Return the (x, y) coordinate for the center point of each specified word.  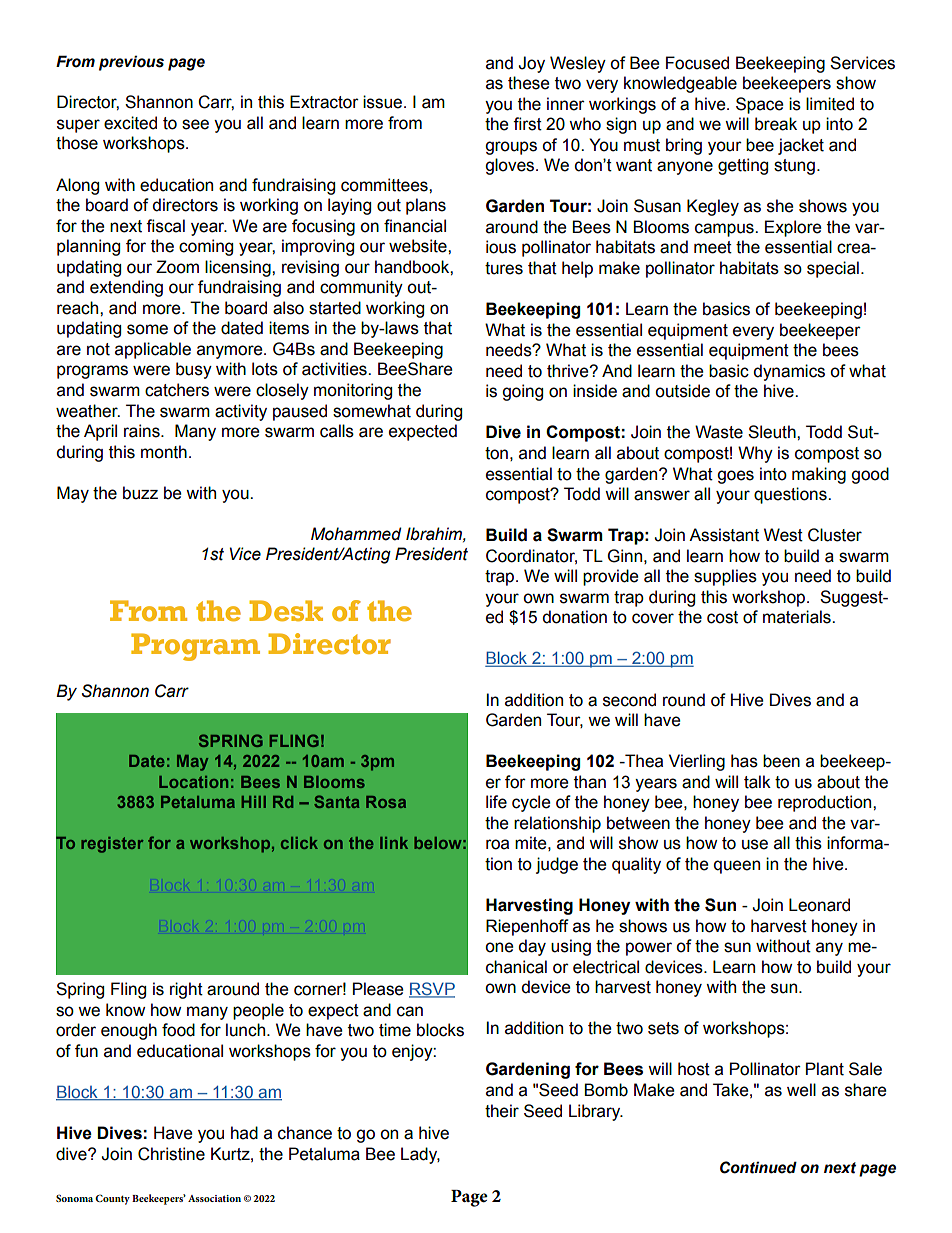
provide (611, 577)
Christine (171, 1154)
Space (760, 105)
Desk (286, 611)
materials (798, 617)
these (529, 83)
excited (130, 123)
